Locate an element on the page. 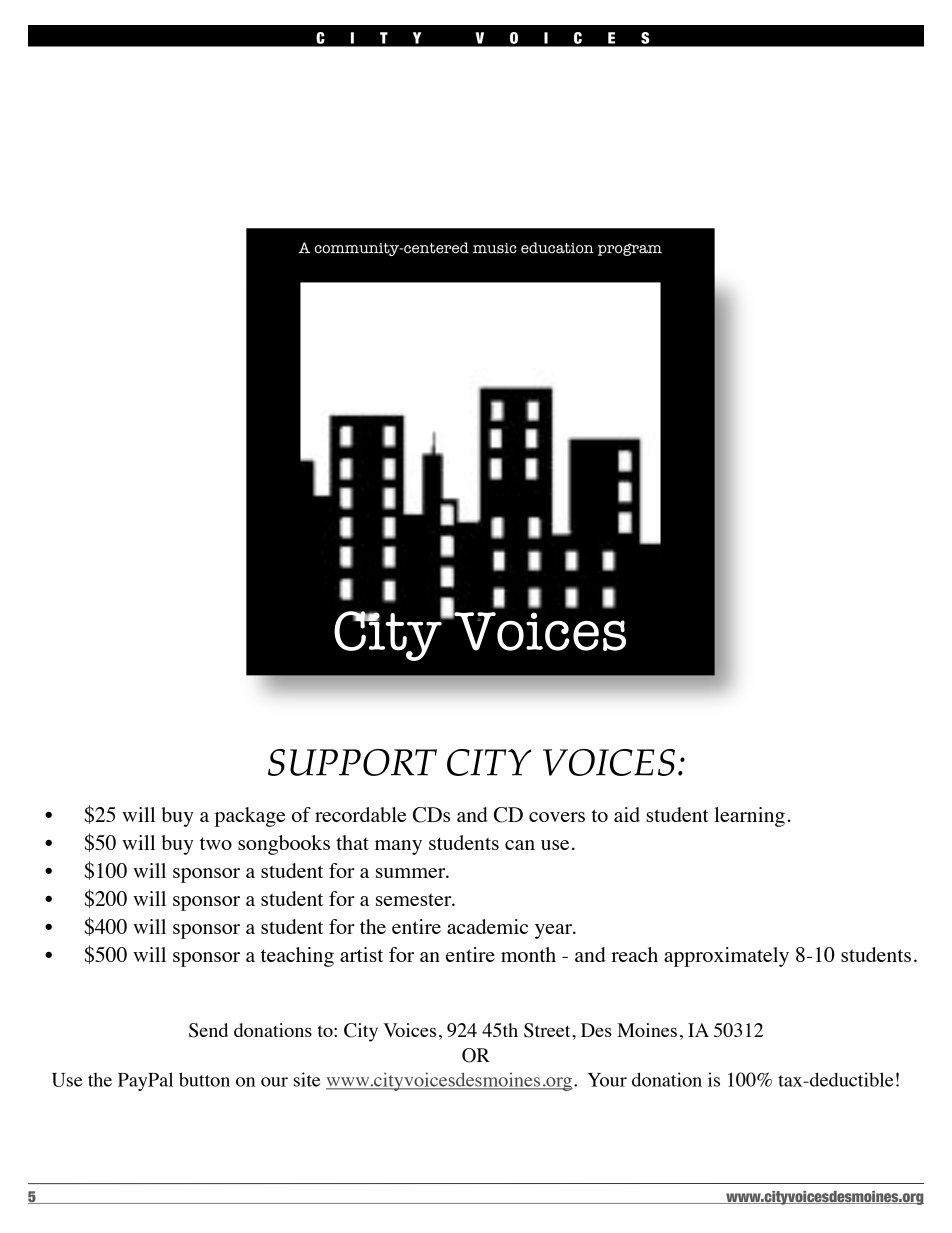  site is located at coordinates (307, 1079).
